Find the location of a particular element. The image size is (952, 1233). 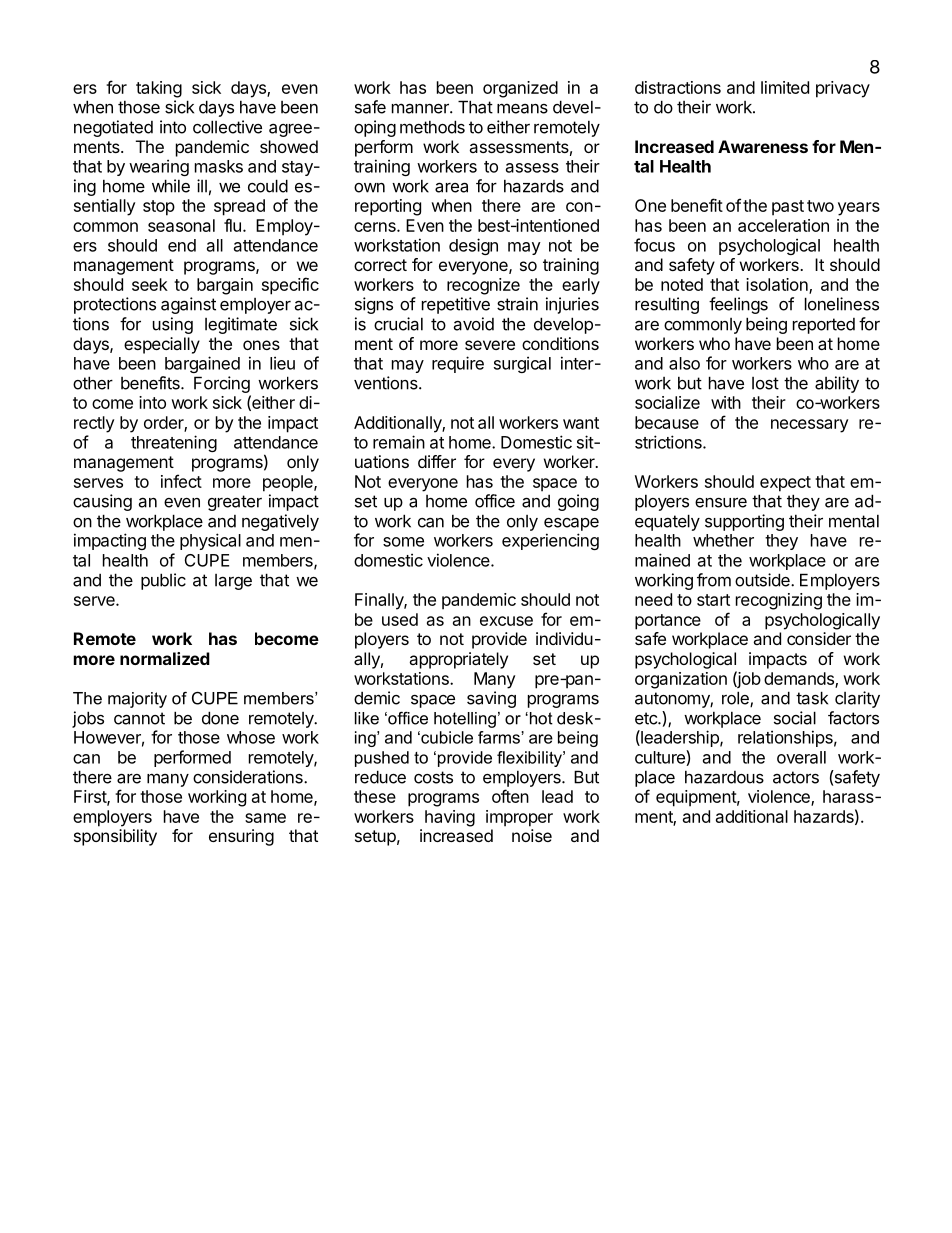

recognizing is located at coordinates (779, 601).
